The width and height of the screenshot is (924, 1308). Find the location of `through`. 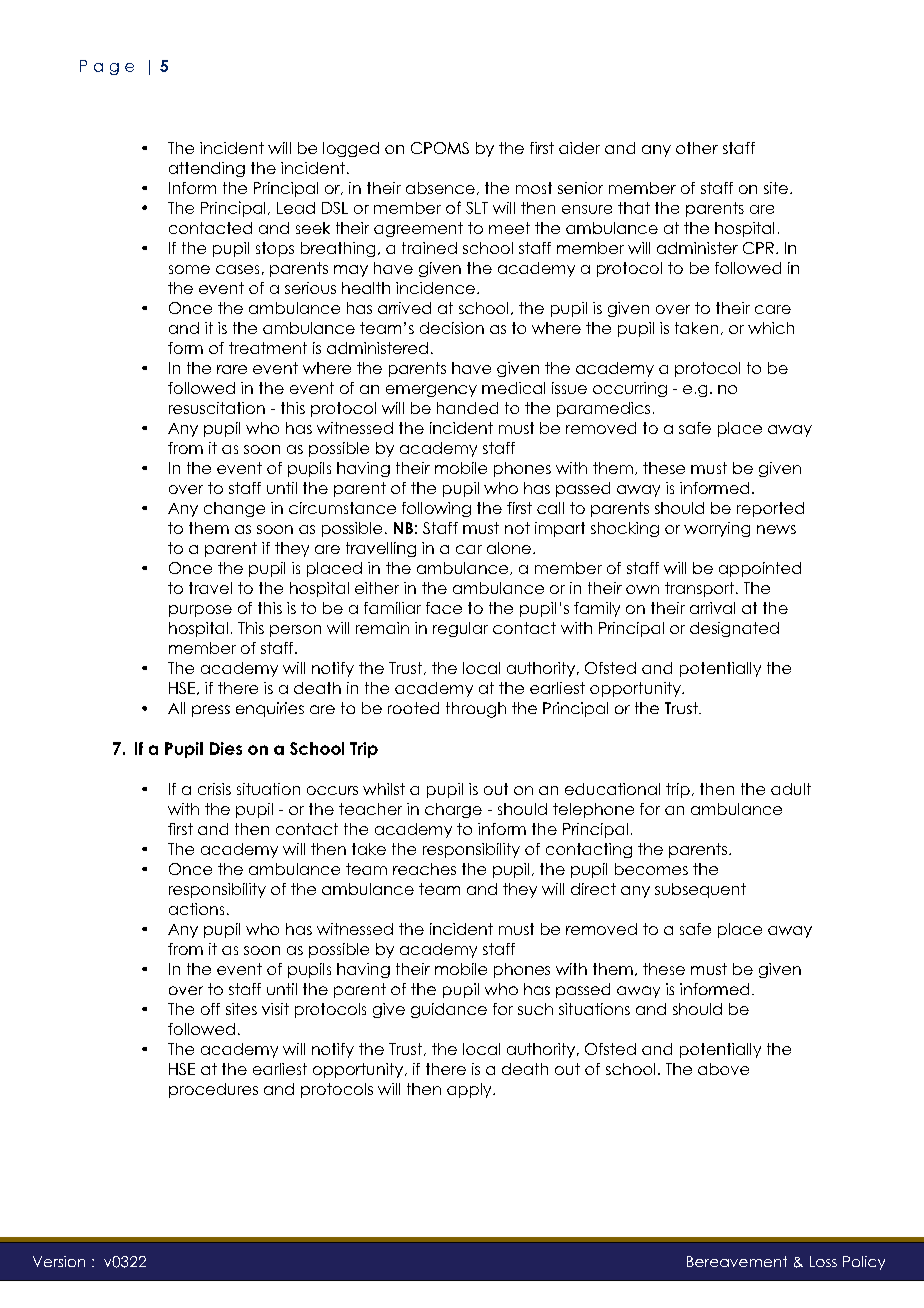

through is located at coordinates (476, 710).
